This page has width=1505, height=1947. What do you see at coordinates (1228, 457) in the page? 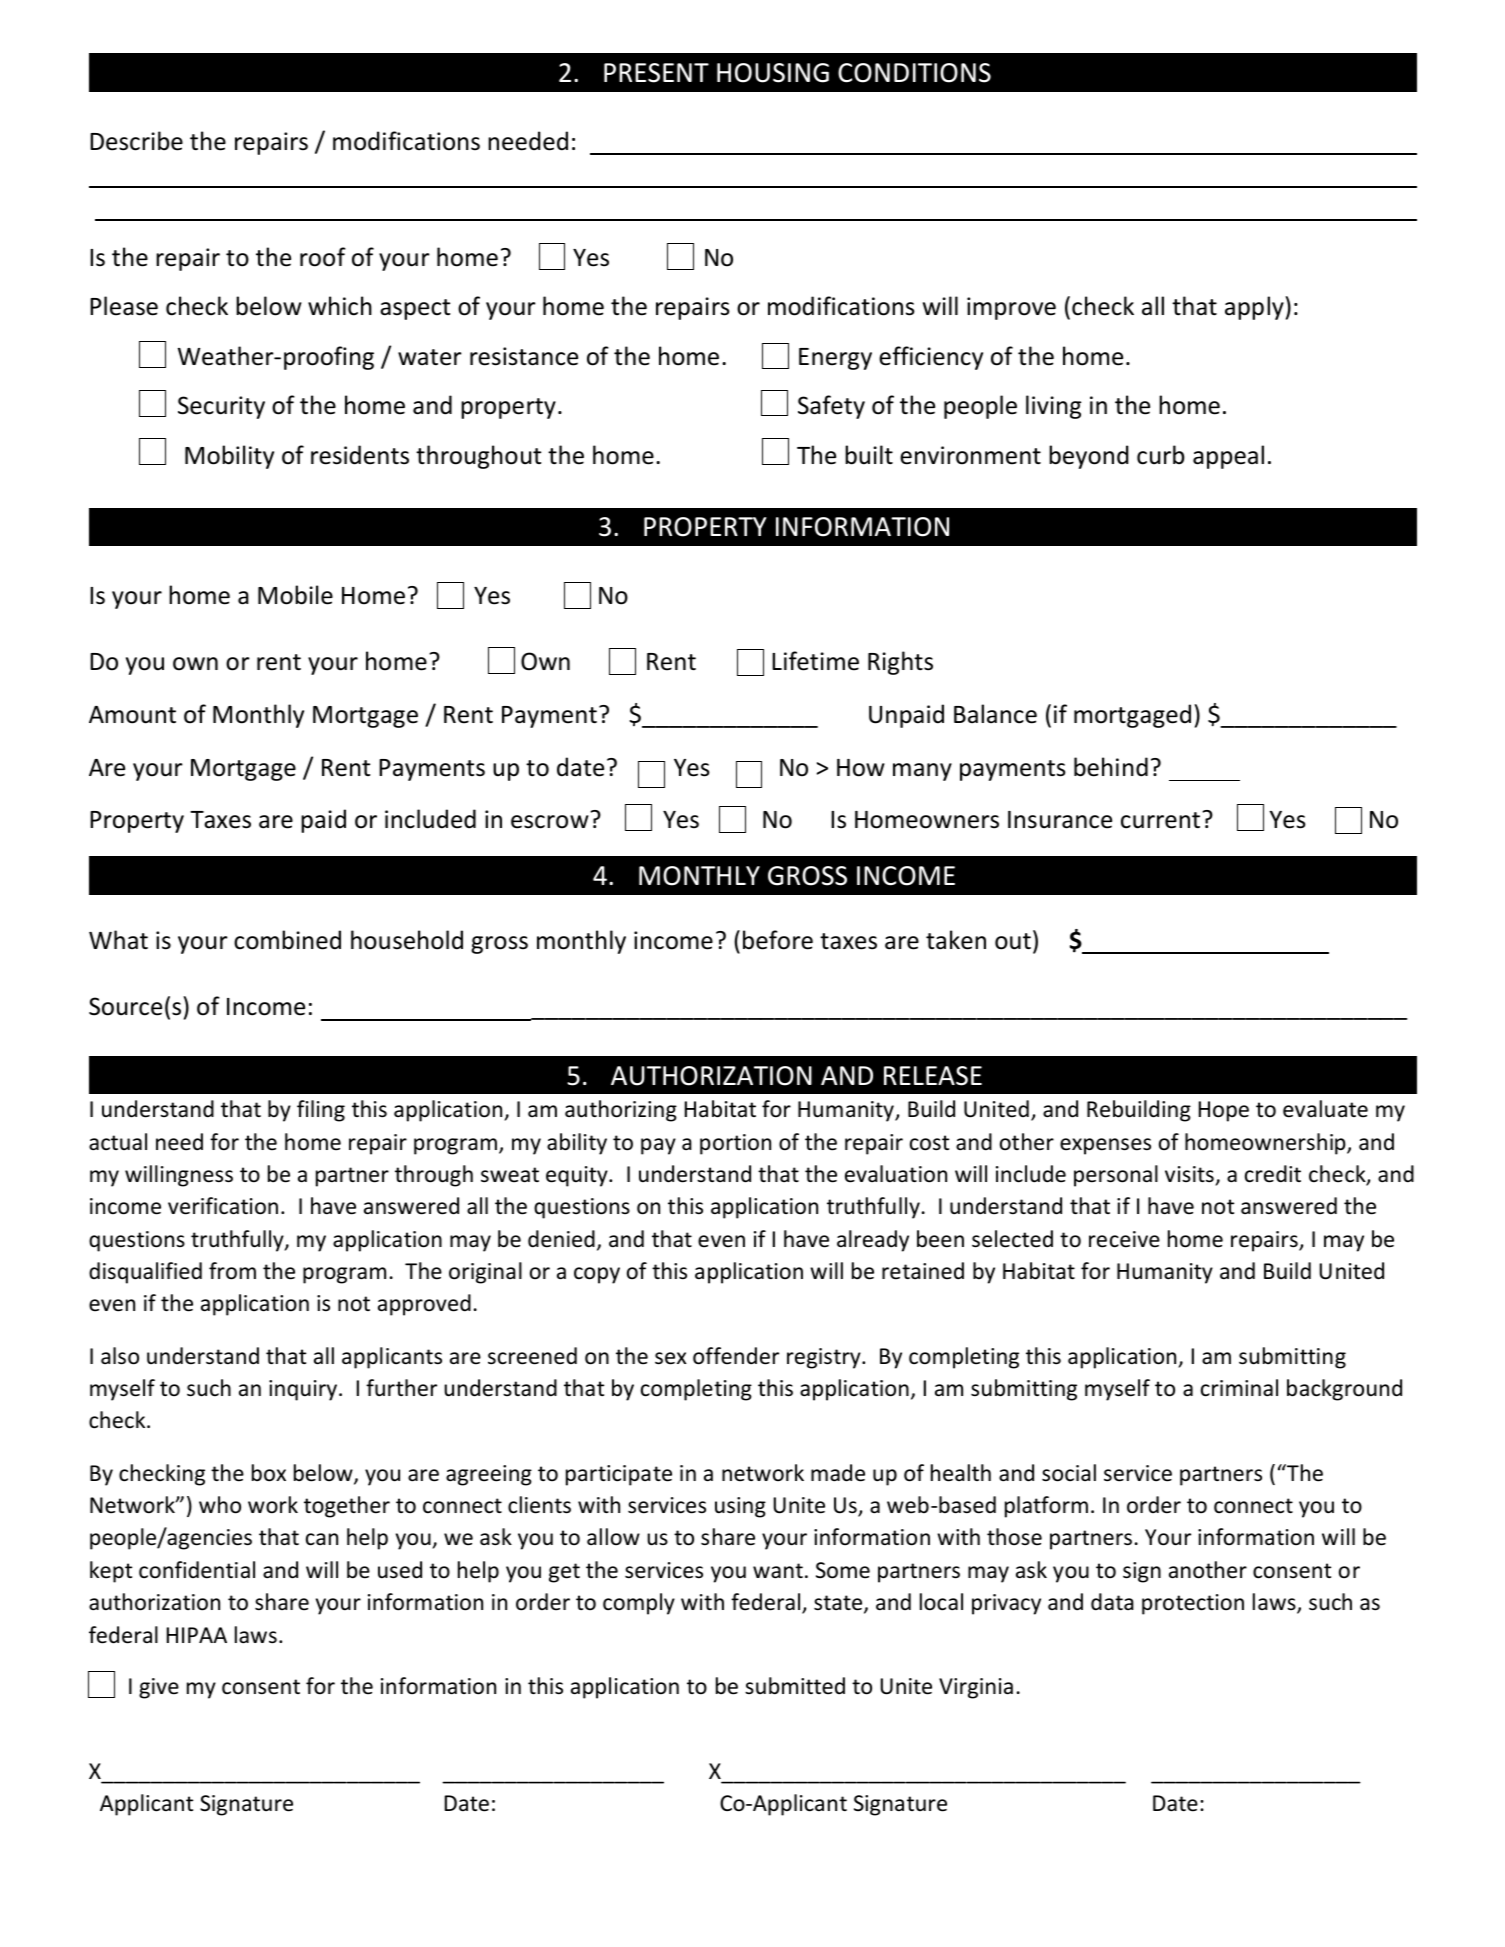
I see `appeal` at bounding box center [1228, 457].
